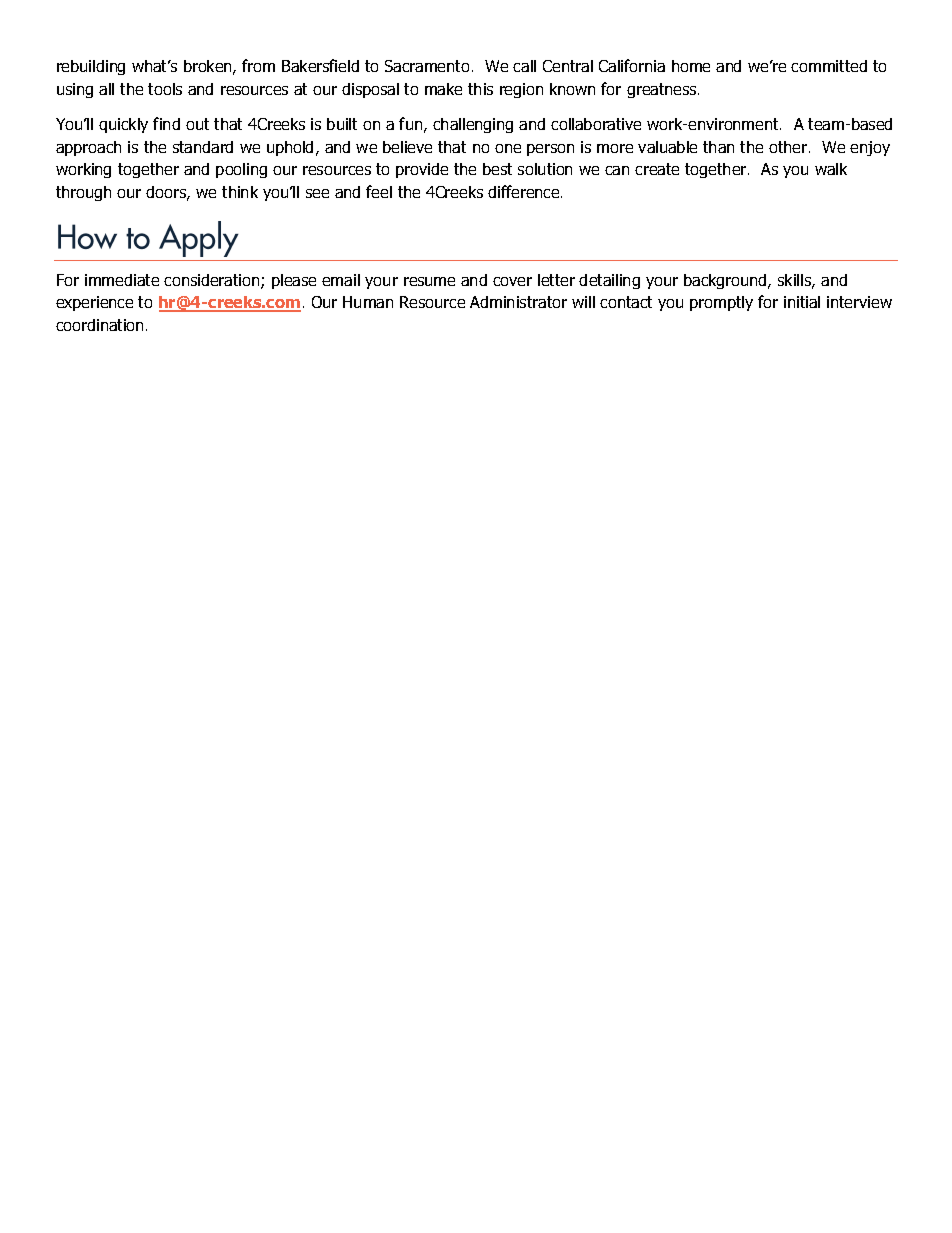  I want to click on rebuilding, so click(91, 67).
